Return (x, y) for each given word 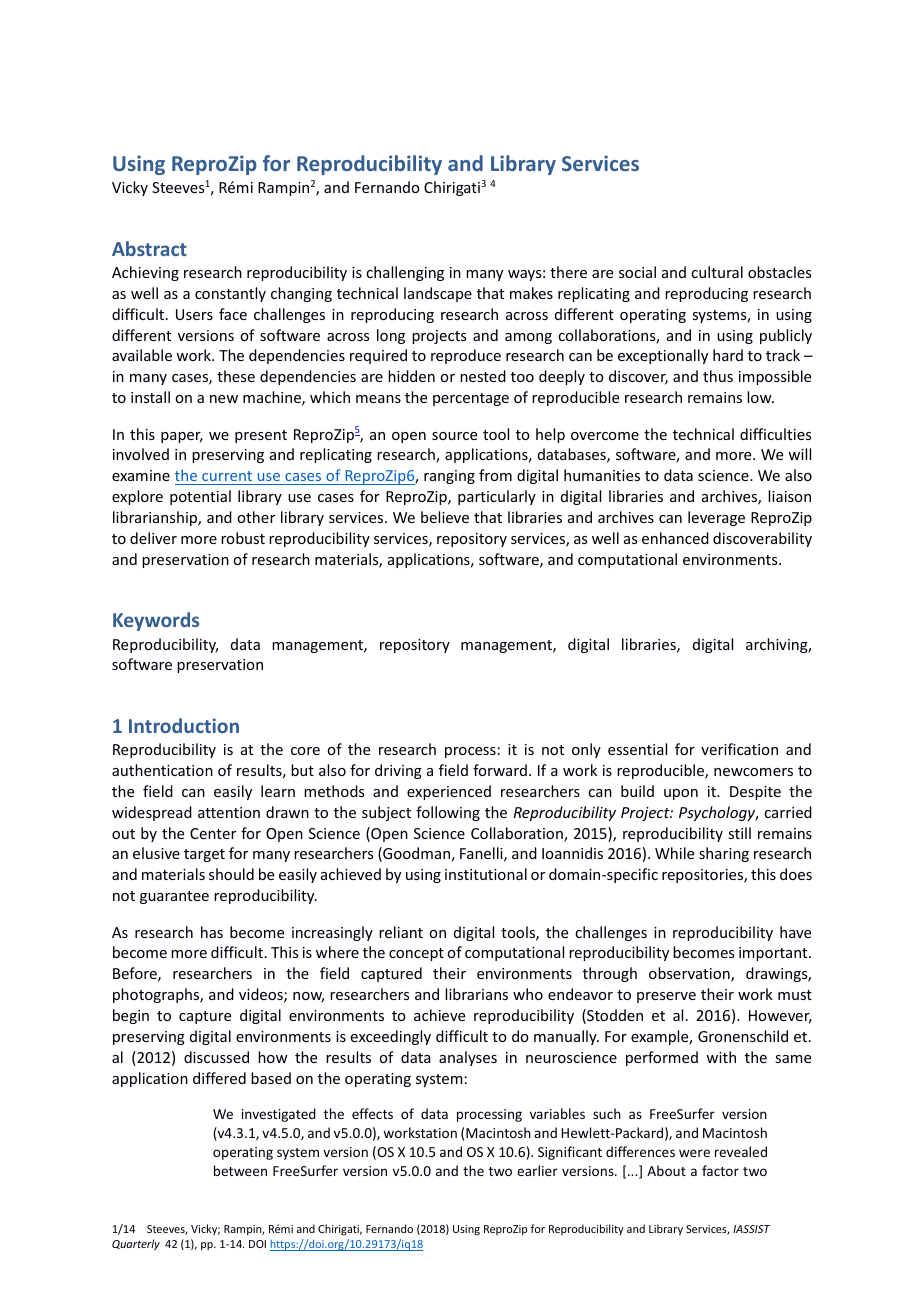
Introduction (184, 725)
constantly (230, 294)
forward (500, 770)
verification (739, 749)
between (240, 1170)
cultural (717, 272)
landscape (438, 294)
